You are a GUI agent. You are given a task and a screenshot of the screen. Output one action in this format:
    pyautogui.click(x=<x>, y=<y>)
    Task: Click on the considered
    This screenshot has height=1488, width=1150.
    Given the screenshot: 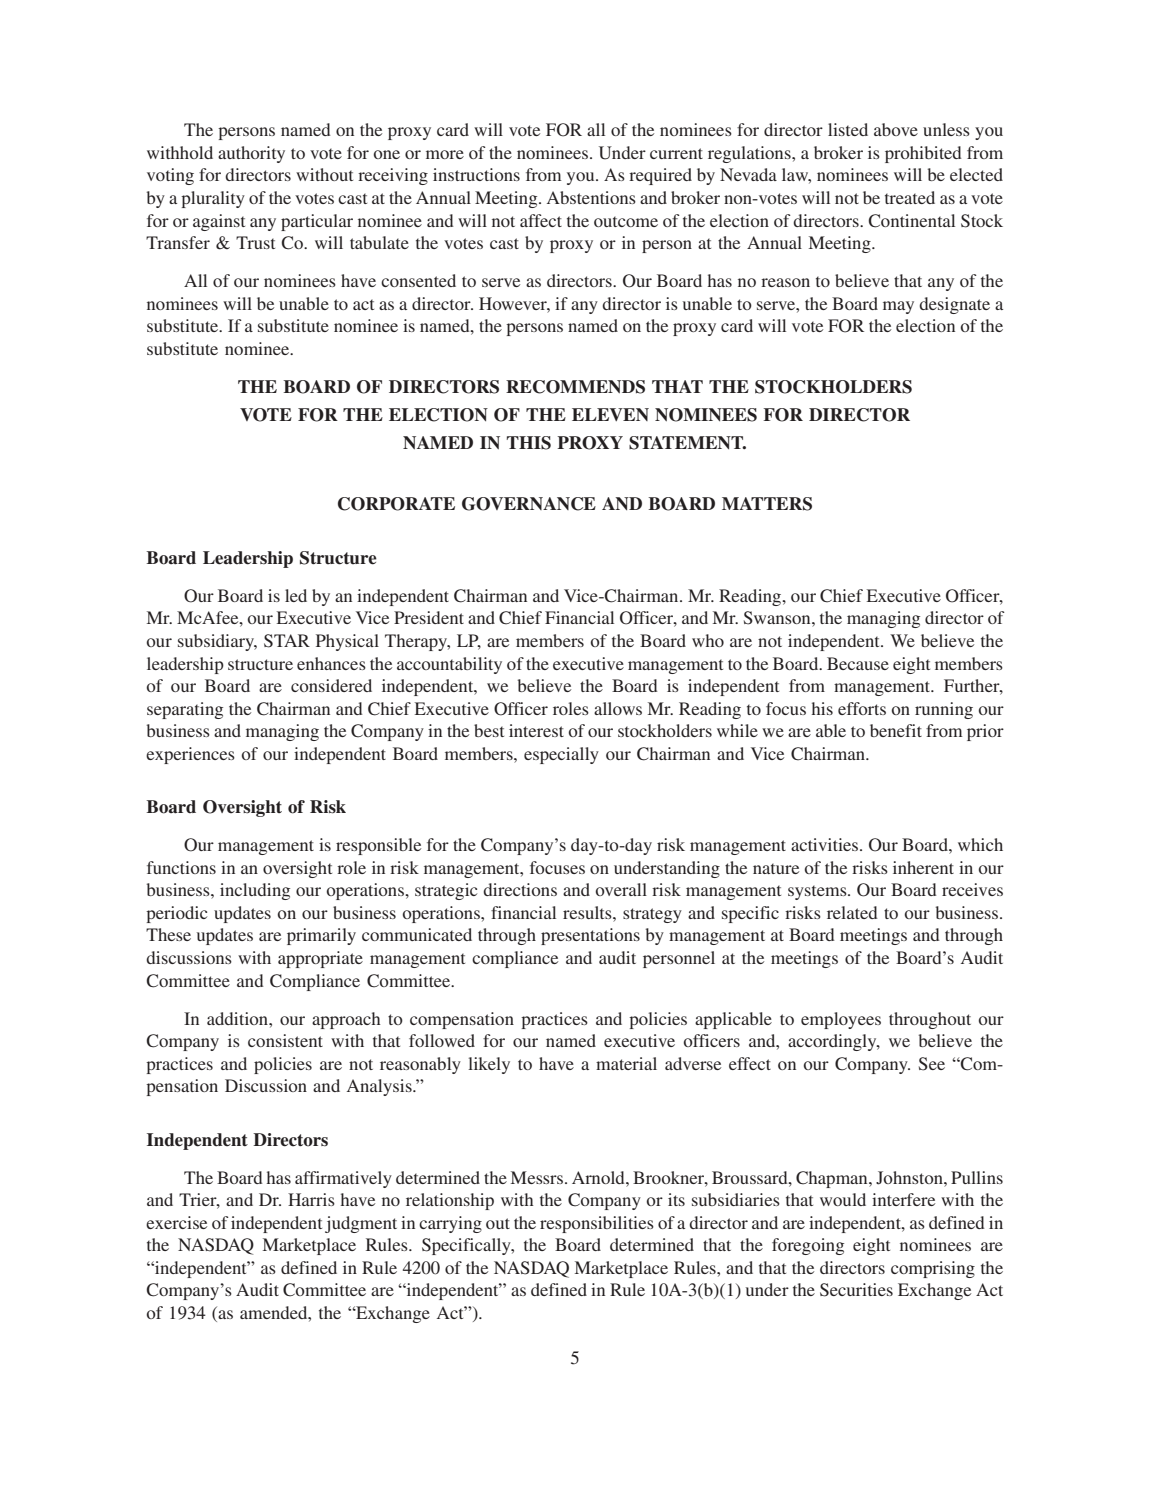 What is the action you would take?
    pyautogui.click(x=331, y=685)
